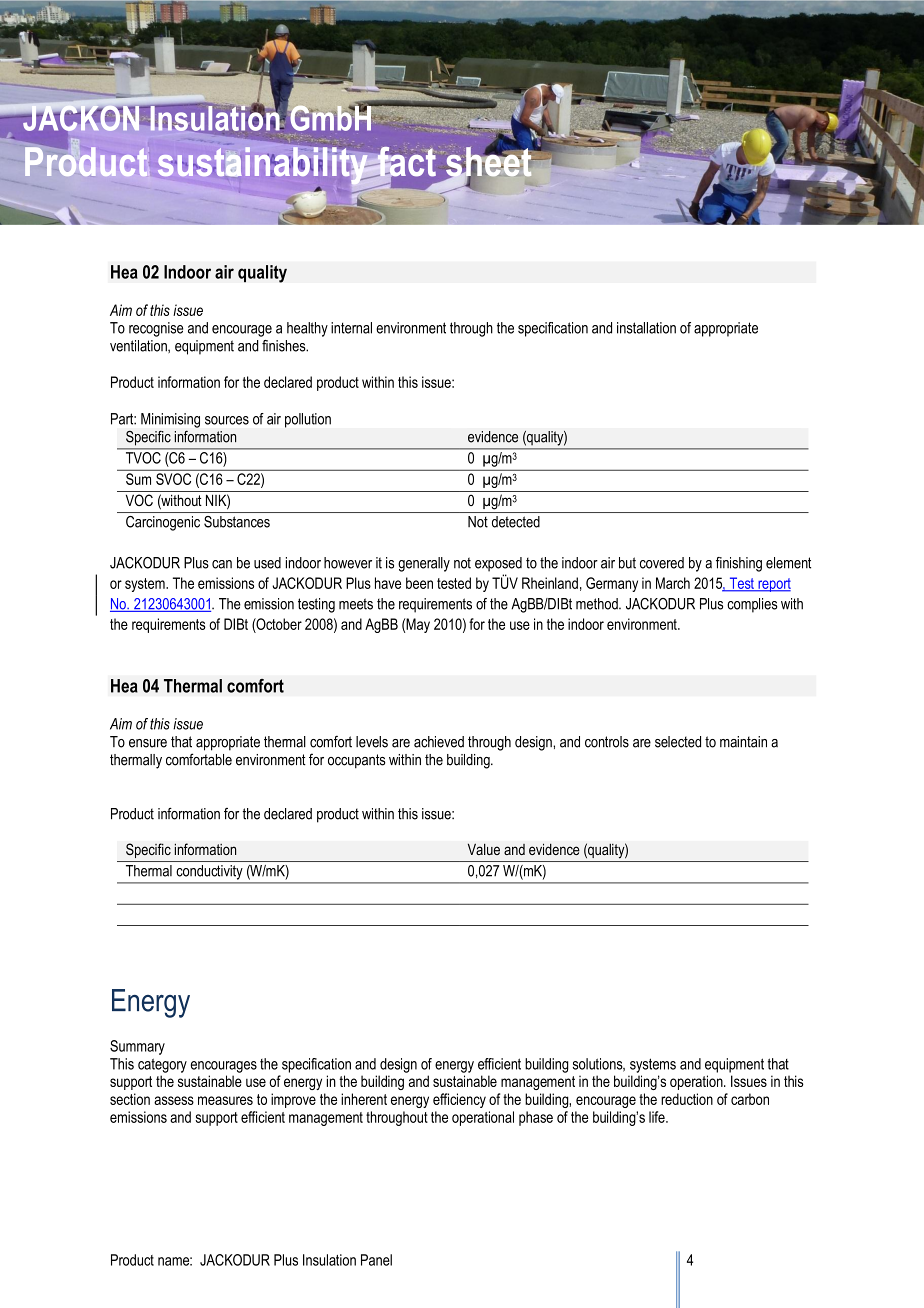 Image resolution: width=924 pixels, height=1308 pixels. What do you see at coordinates (678, 742) in the document?
I see `selected` at bounding box center [678, 742].
